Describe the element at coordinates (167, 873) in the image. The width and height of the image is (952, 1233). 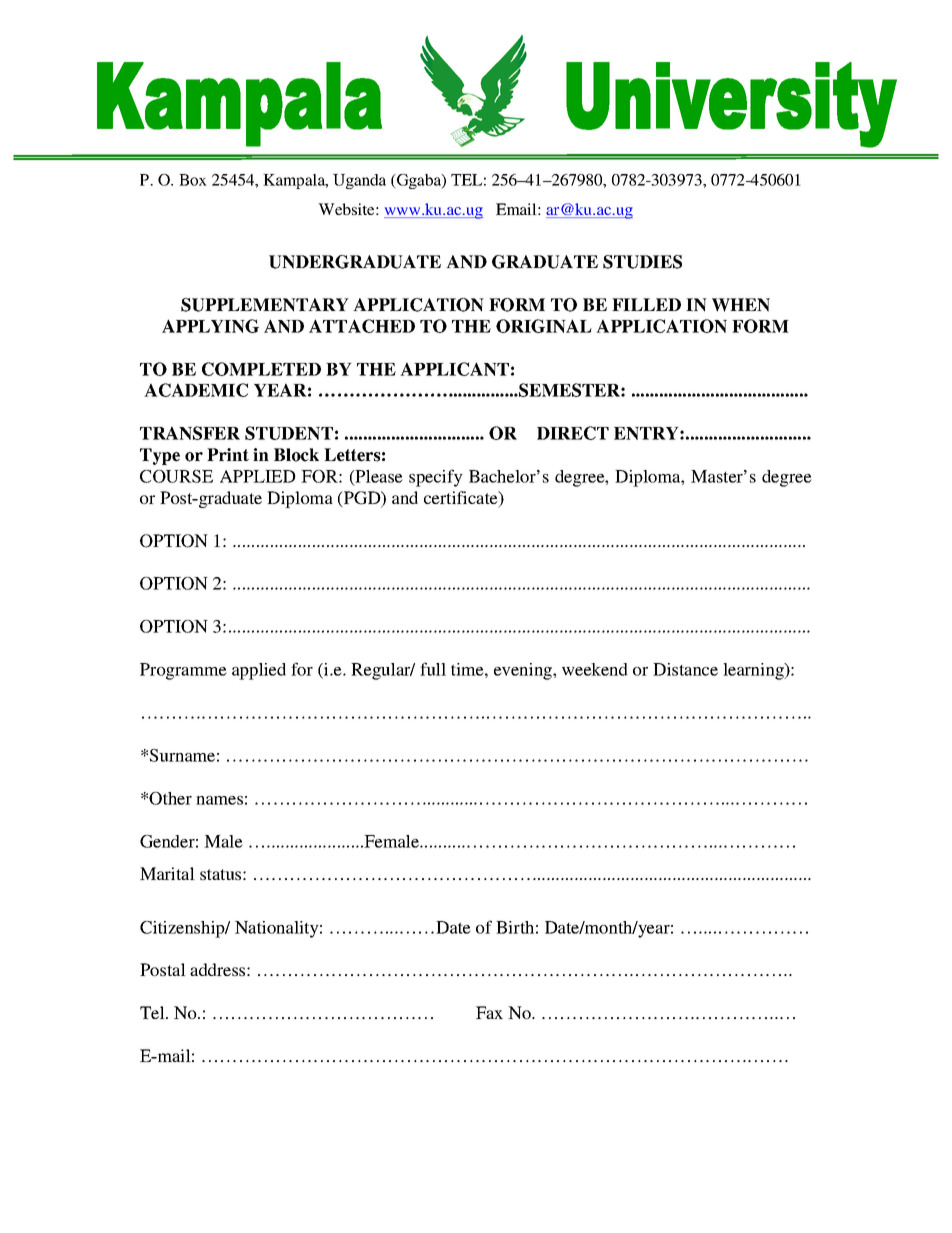
I see `Marital` at that location.
